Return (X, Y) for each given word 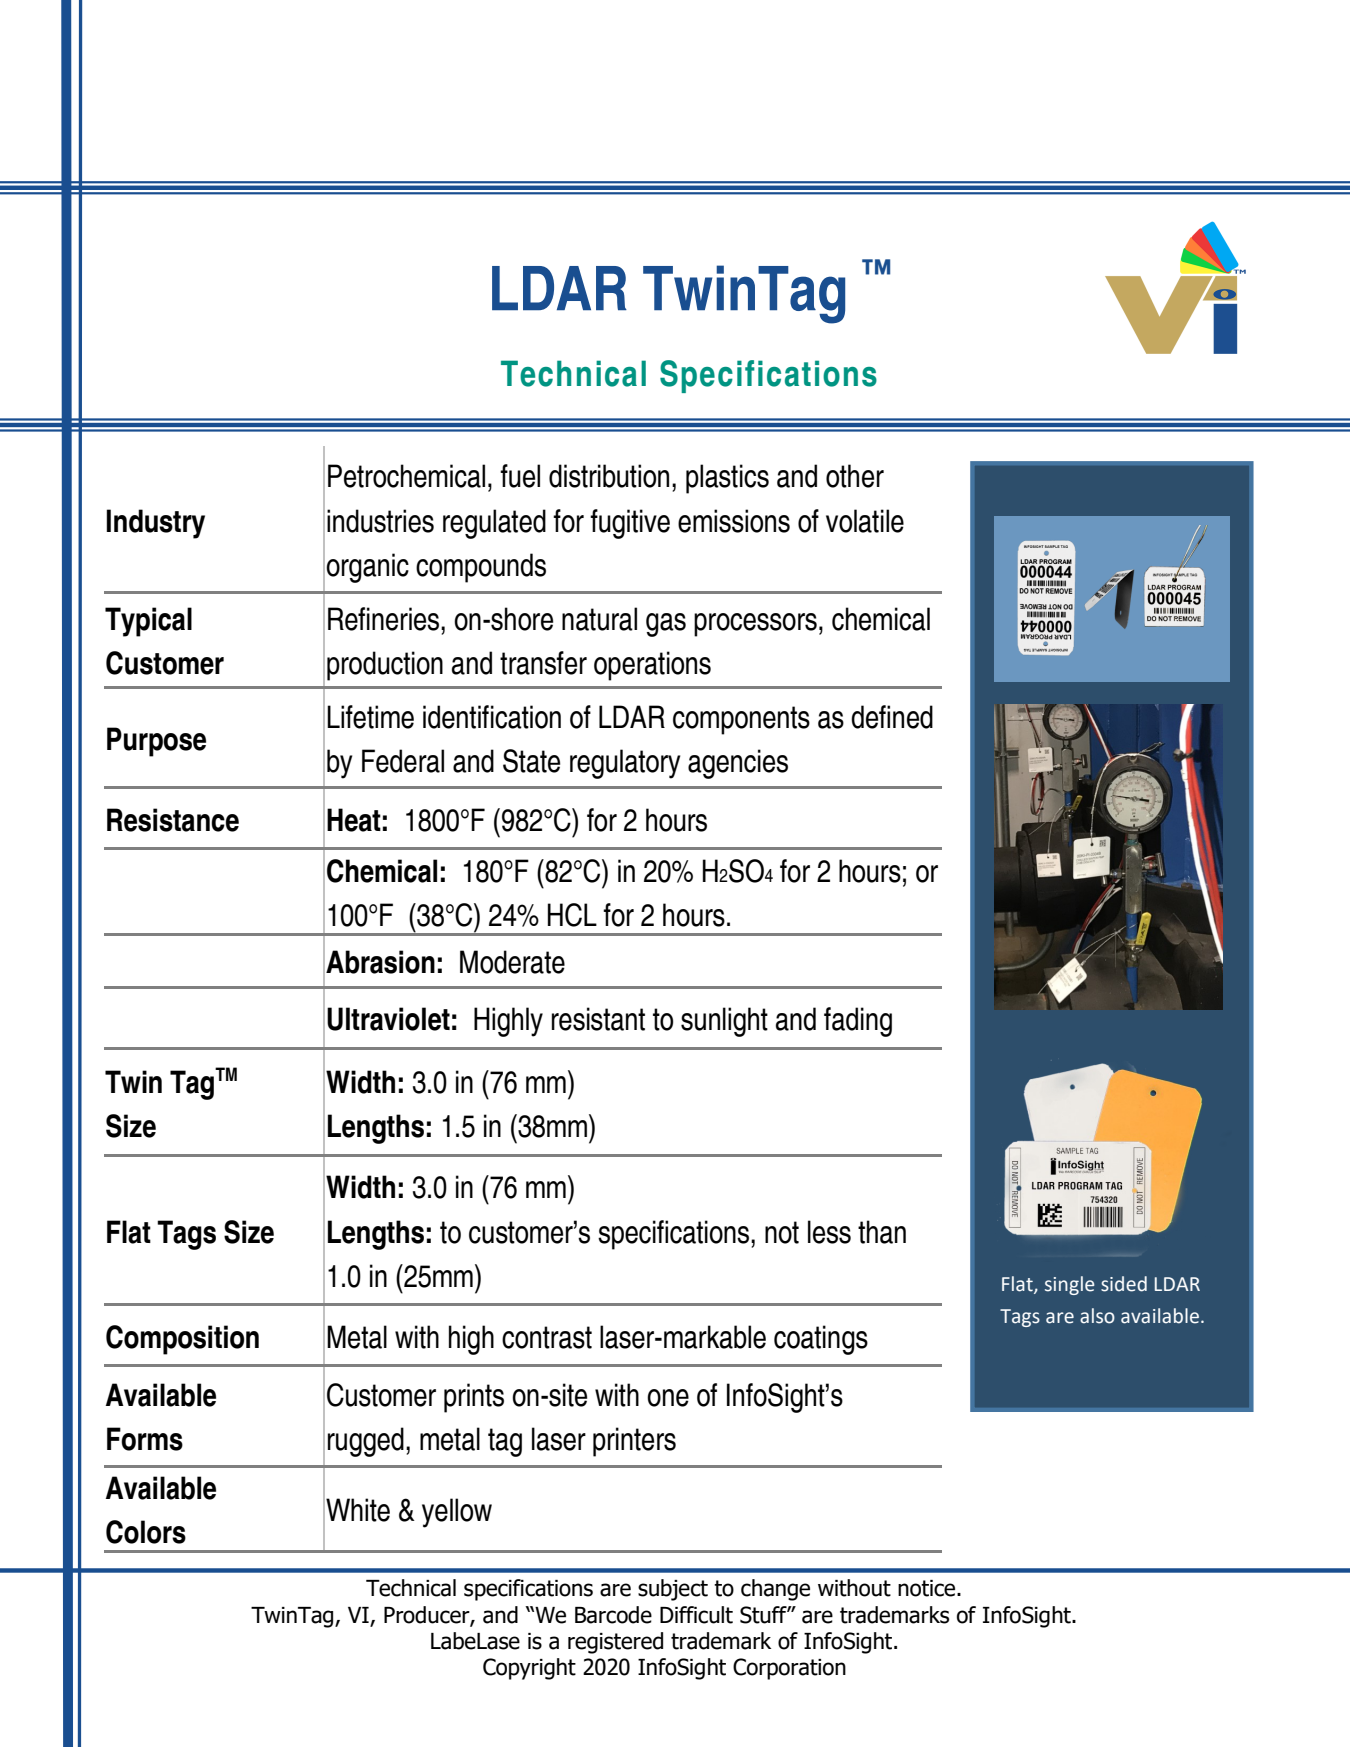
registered (615, 1643)
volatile (865, 521)
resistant (598, 1019)
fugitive (630, 524)
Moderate (512, 962)
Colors (146, 1532)
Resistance (173, 820)
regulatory (625, 764)
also (1097, 1316)
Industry (155, 524)
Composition (182, 1340)
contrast (547, 1337)
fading (858, 1022)
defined (892, 717)
